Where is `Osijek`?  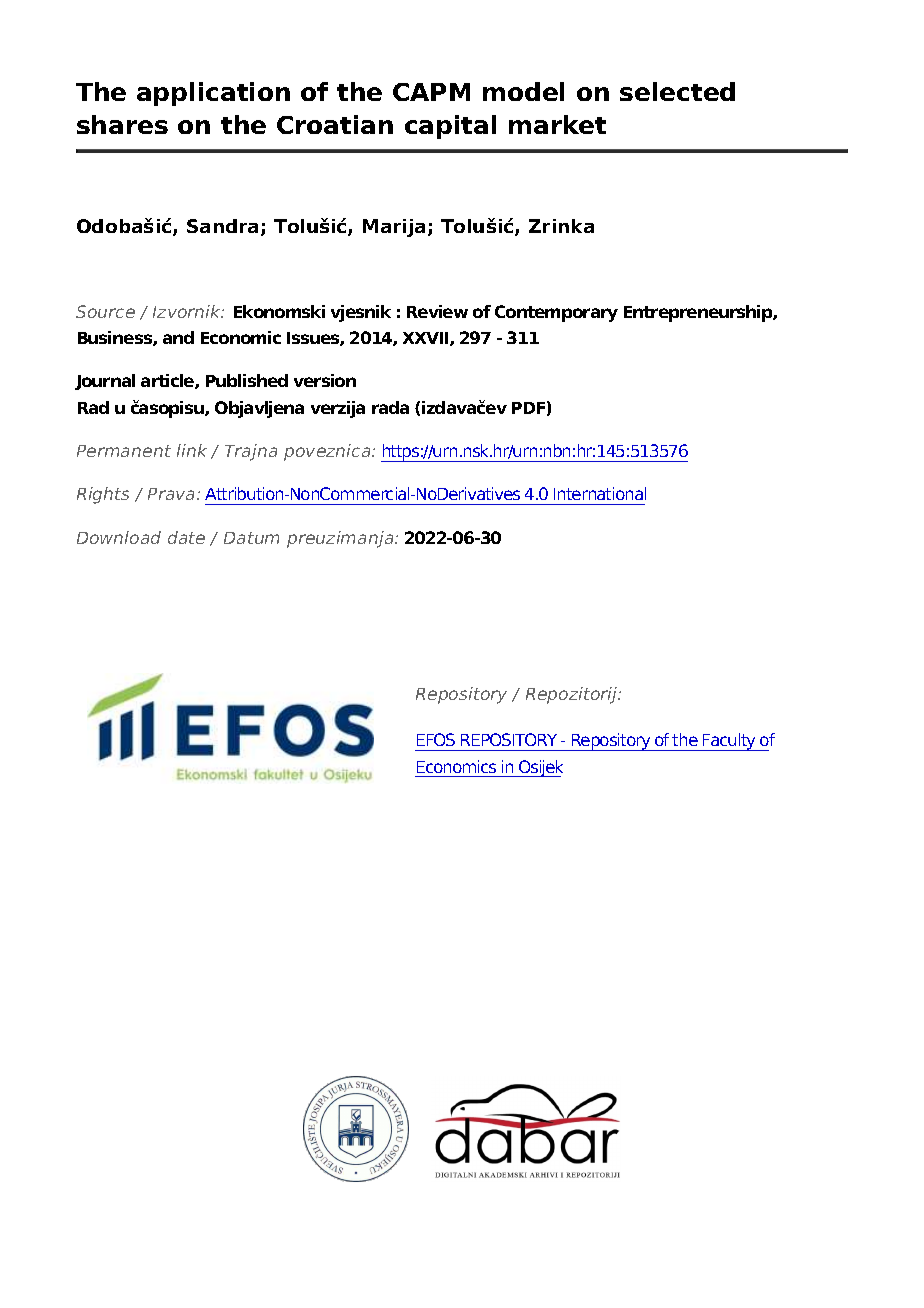
Osijek is located at coordinates (540, 768).
